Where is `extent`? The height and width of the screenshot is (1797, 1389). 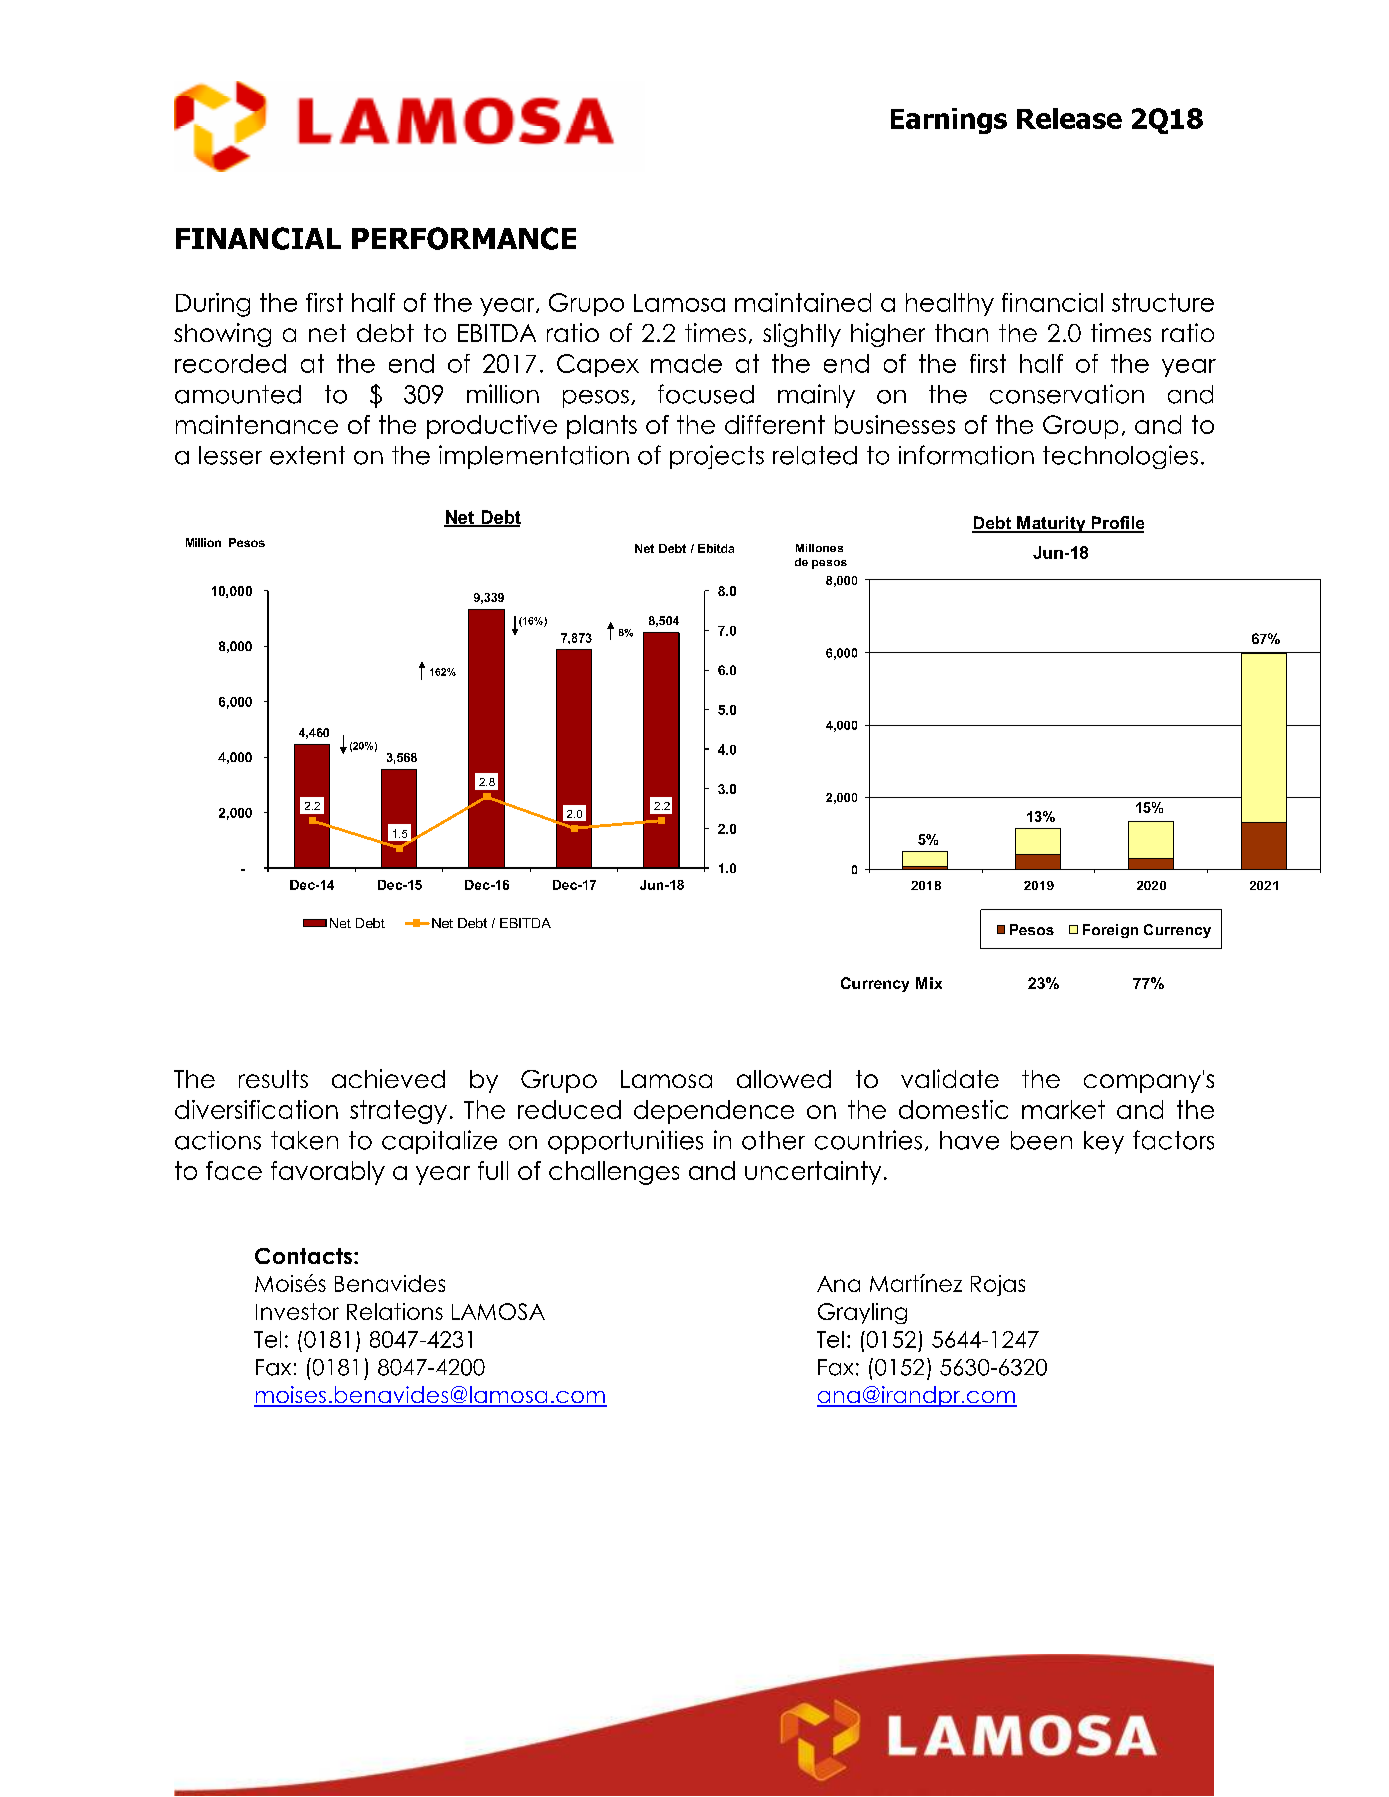 extent is located at coordinates (307, 455).
